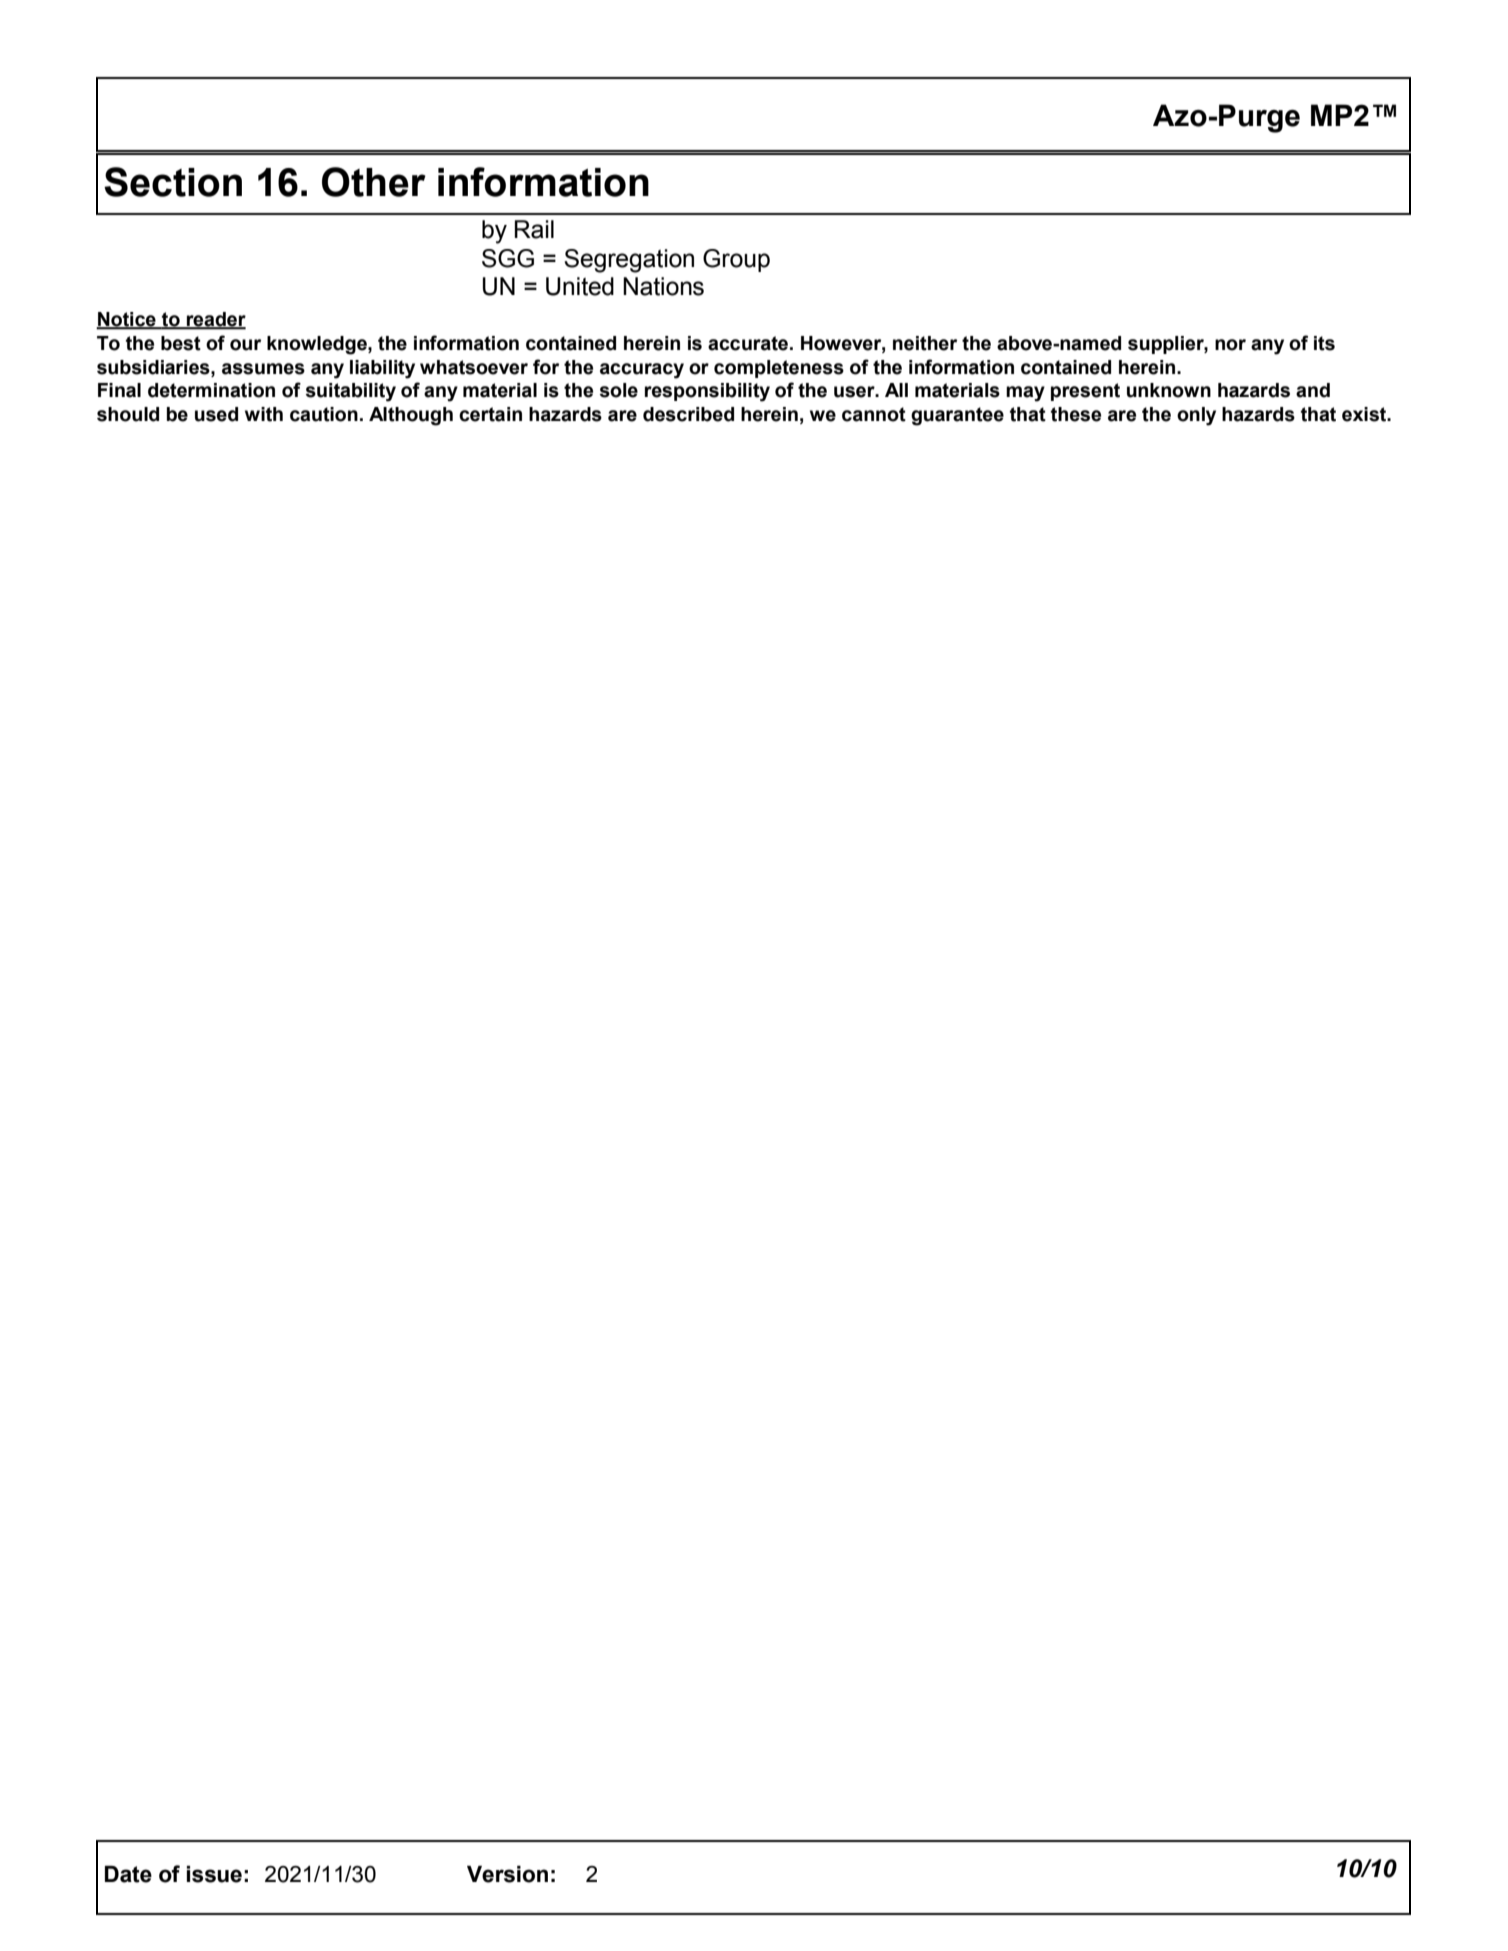 The image size is (1508, 1951). Describe the element at coordinates (128, 1874) in the screenshot. I see `Date` at that location.
